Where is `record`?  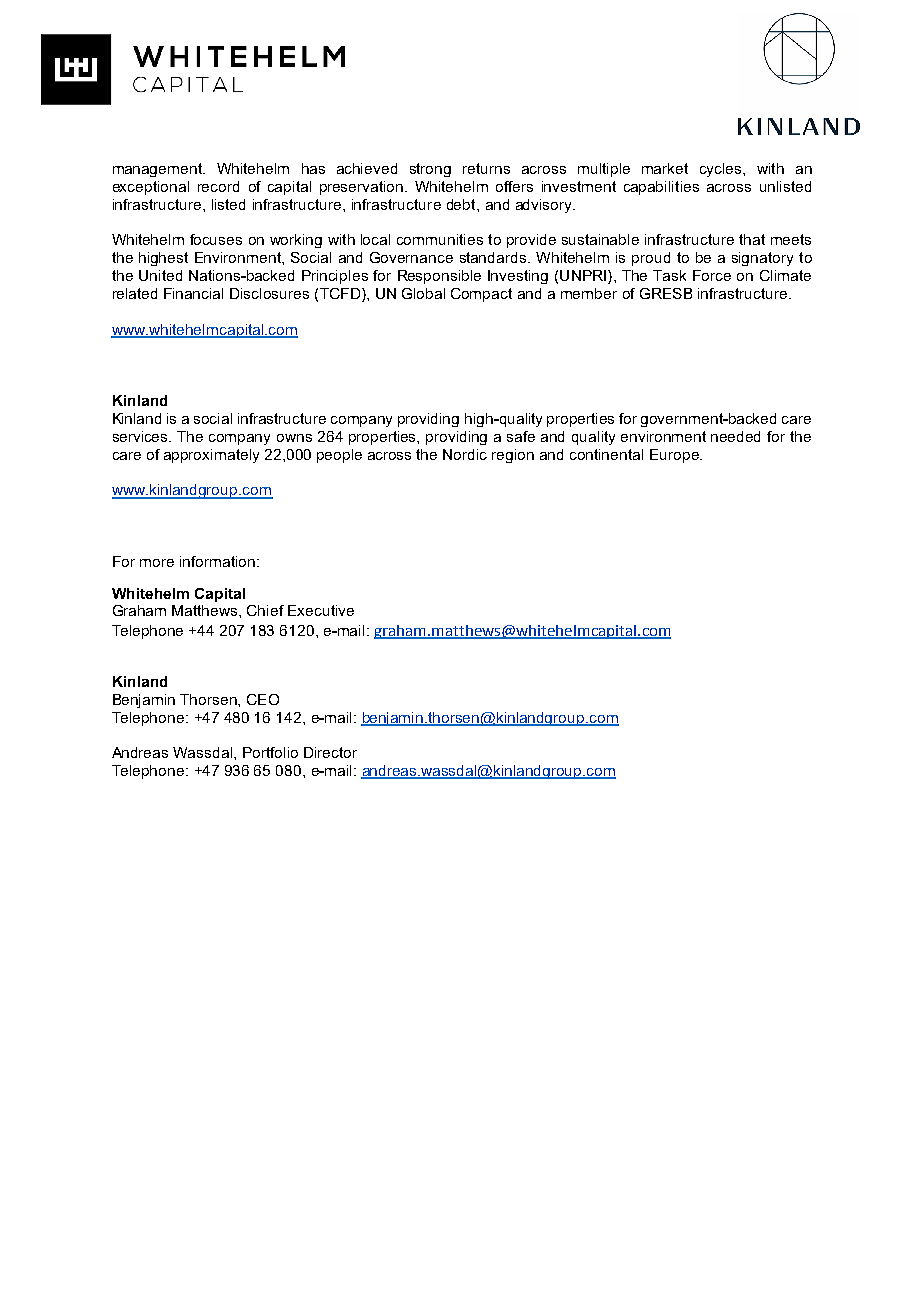
record is located at coordinates (218, 186).
